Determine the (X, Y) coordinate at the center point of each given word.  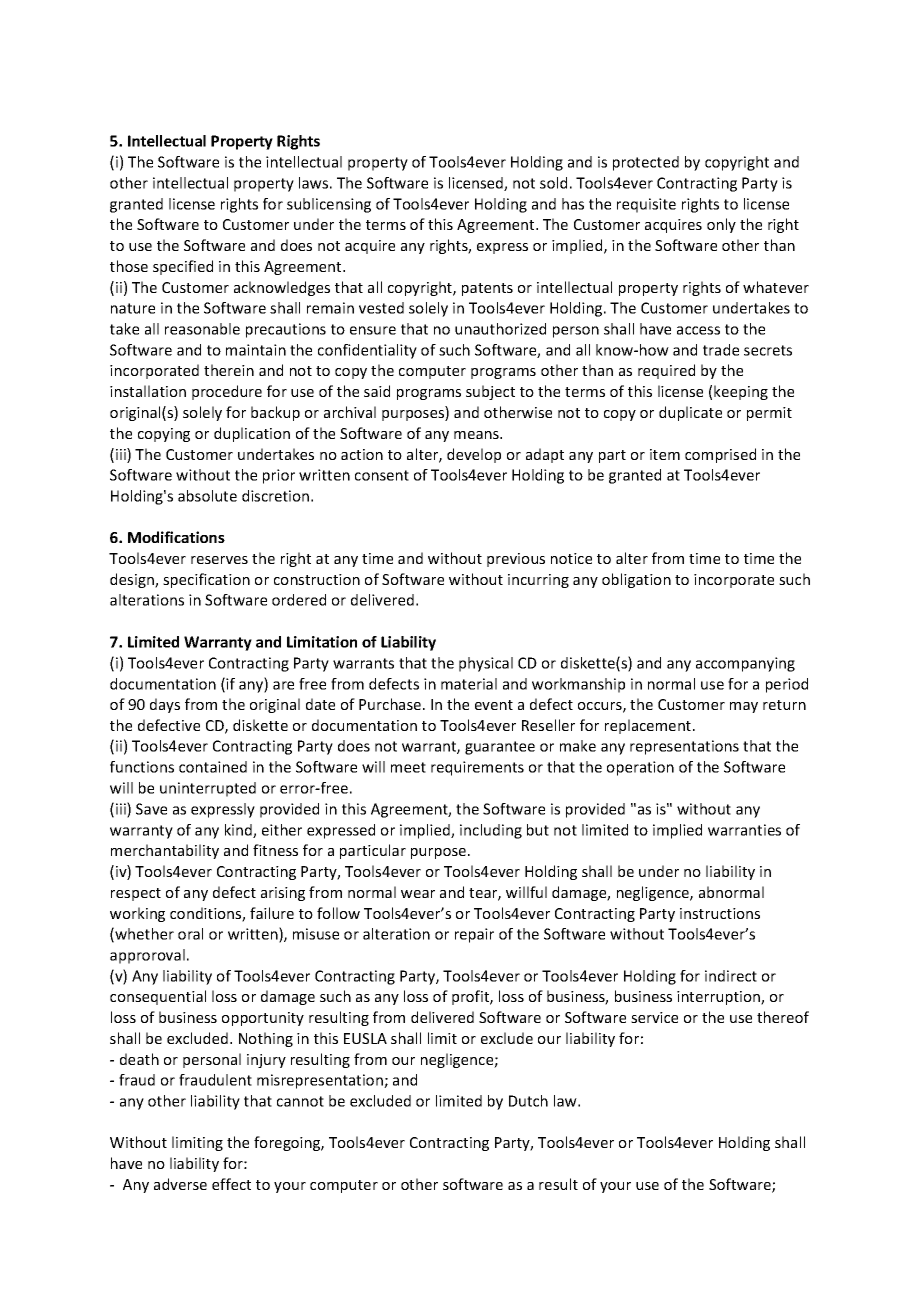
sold (553, 183)
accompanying (745, 664)
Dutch (528, 1101)
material (469, 684)
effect (231, 1184)
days (165, 705)
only (721, 225)
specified (183, 267)
